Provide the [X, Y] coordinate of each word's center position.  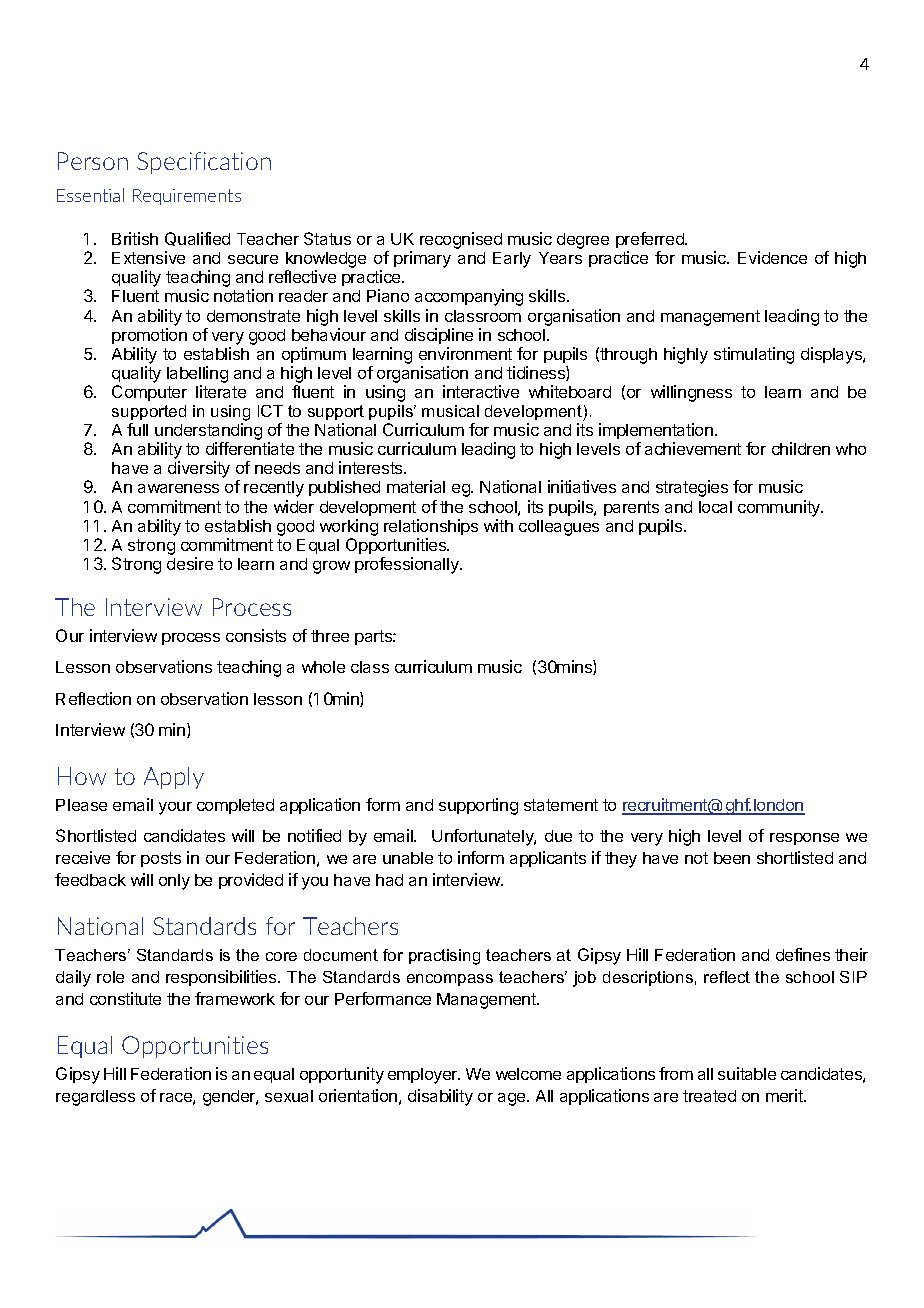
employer [424, 1076]
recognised [461, 240]
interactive [481, 391]
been [732, 858]
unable [408, 858]
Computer [149, 393]
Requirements [187, 197]
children [801, 448]
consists [256, 635]
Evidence [772, 257]
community [780, 508]
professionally [408, 565]
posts [161, 859]
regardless [95, 1098]
